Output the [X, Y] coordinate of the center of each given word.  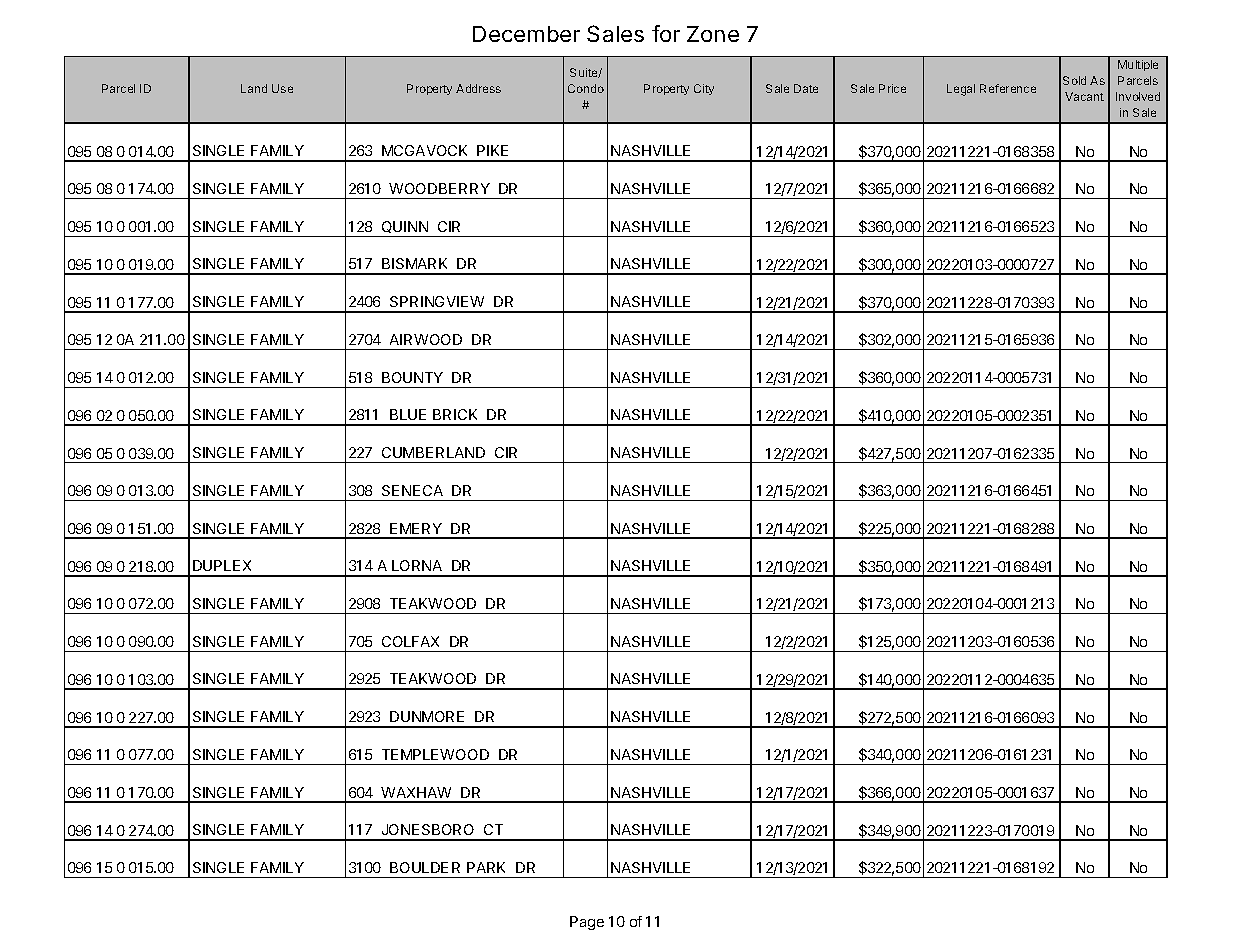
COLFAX [410, 641]
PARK [486, 867]
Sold [1074, 80]
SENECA [412, 490]
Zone [713, 34]
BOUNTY [412, 377]
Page [587, 923]
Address [478, 88]
